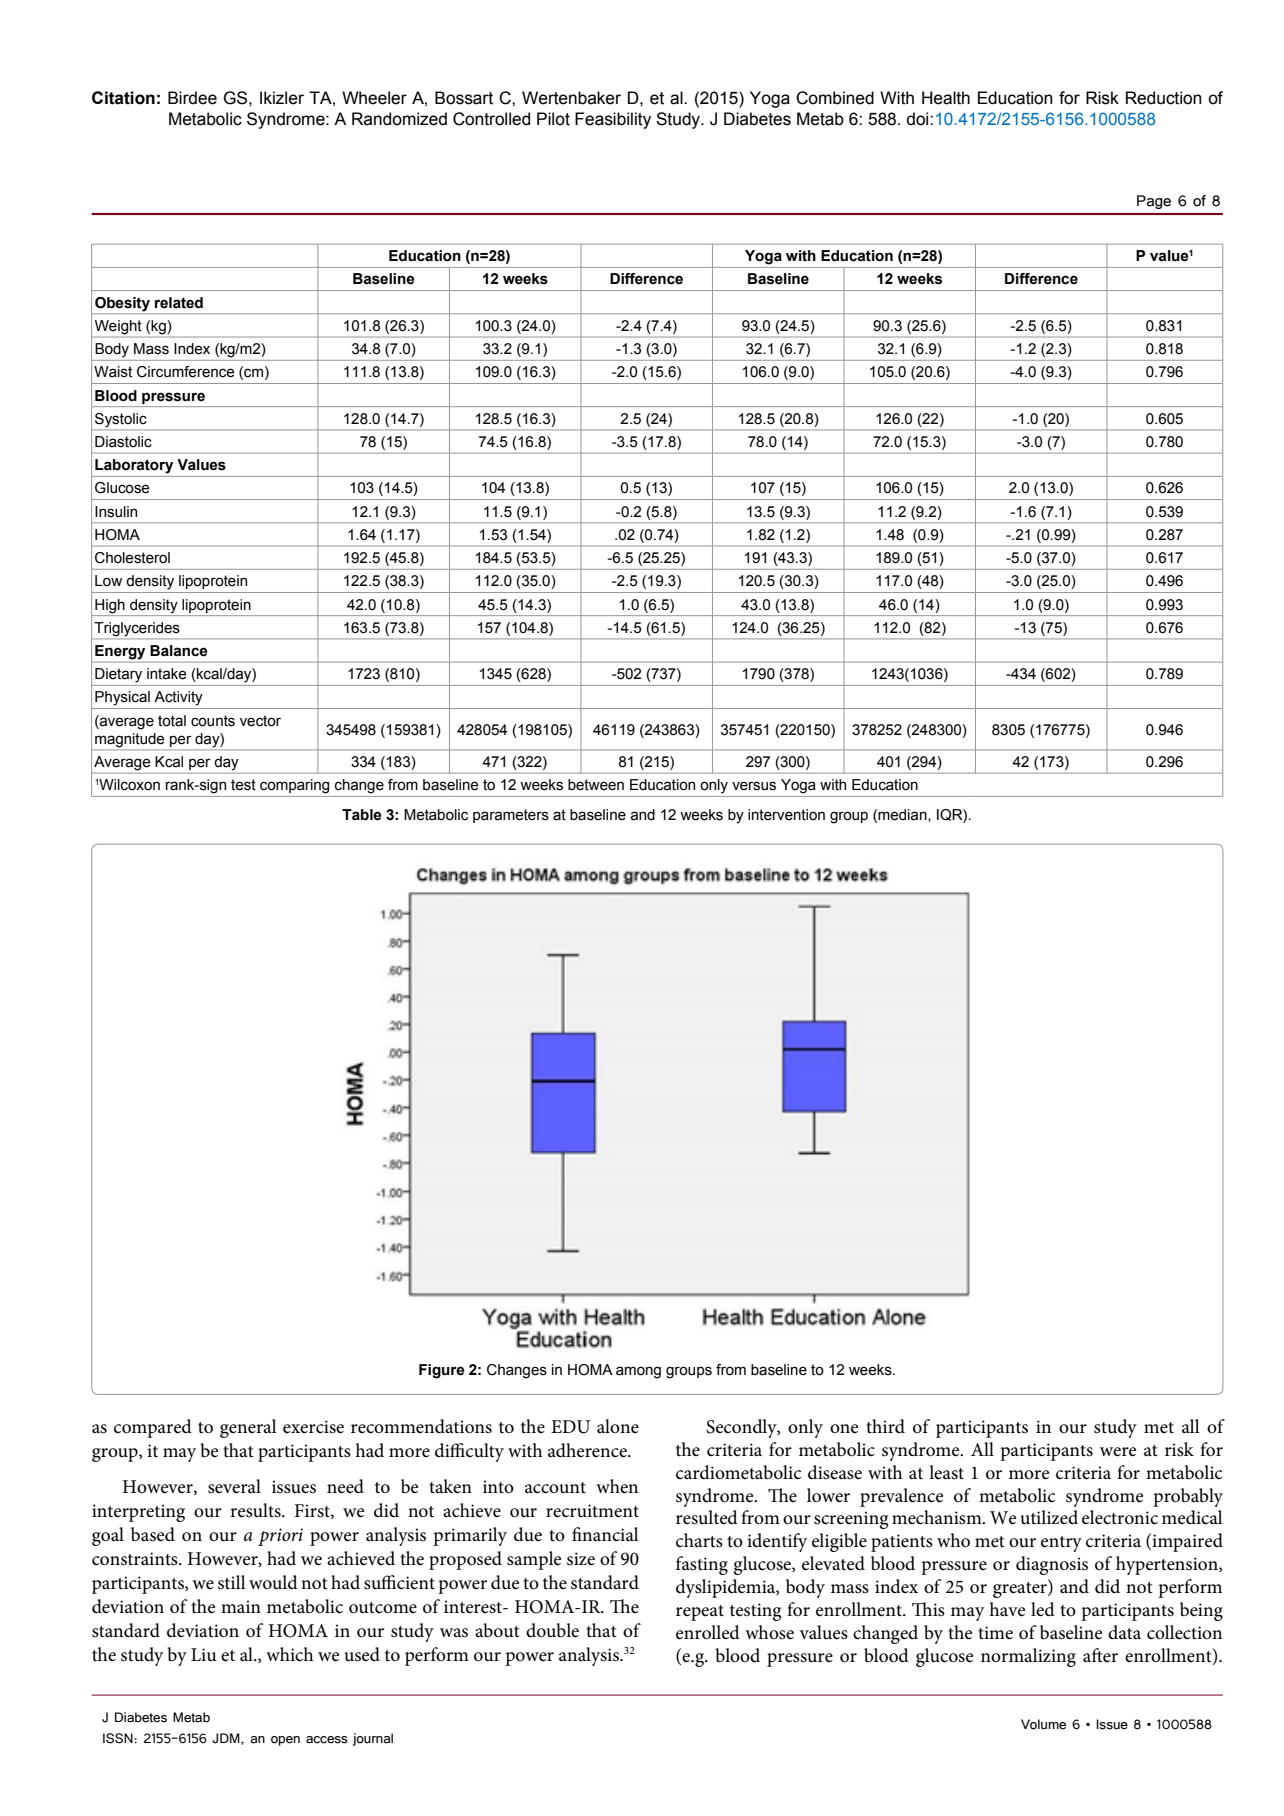 The height and width of the screenshot is (1816, 1284). What do you see at coordinates (1118, 1452) in the screenshot?
I see `were` at bounding box center [1118, 1452].
